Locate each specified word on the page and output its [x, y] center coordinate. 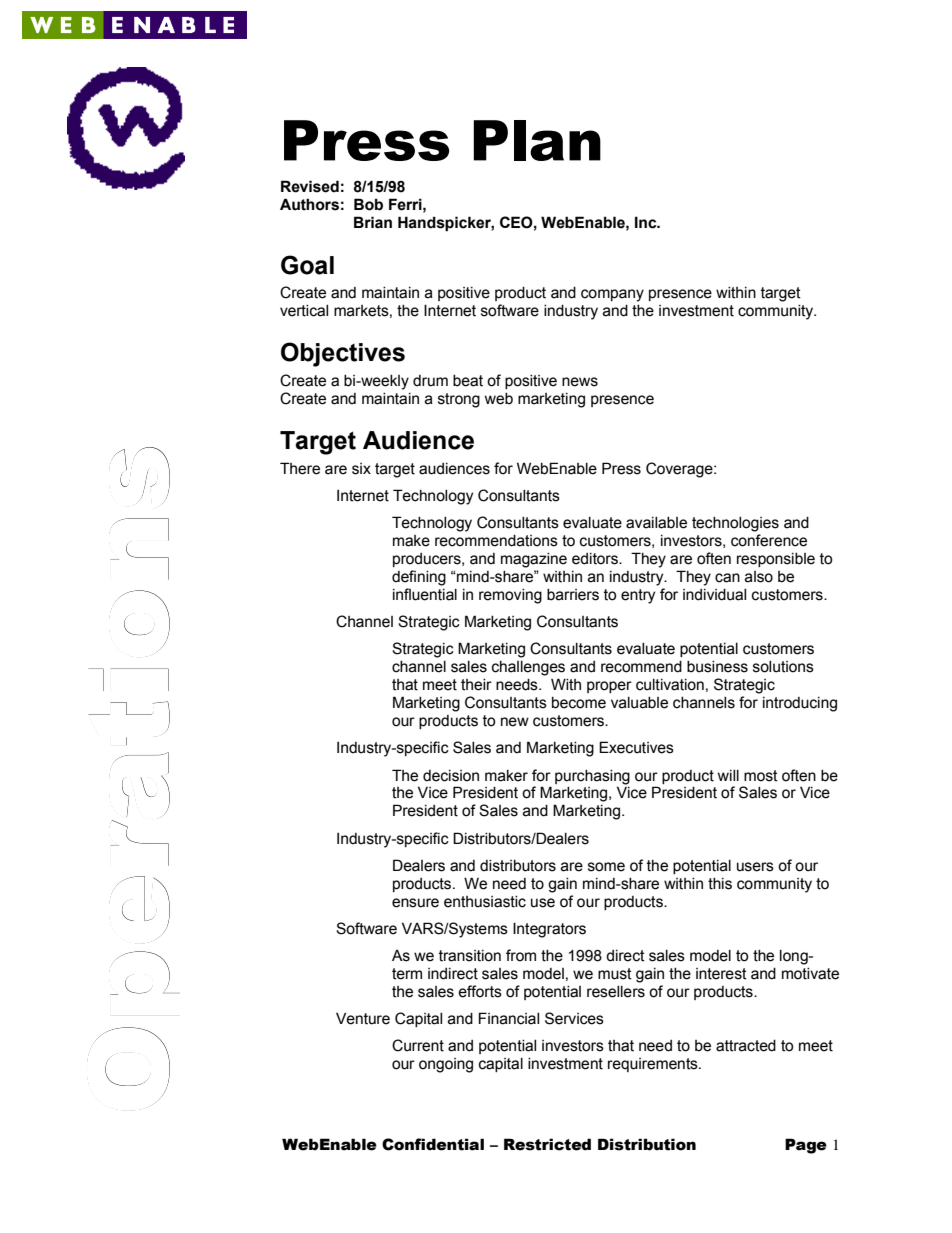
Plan [537, 140]
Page [806, 1146]
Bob [368, 204]
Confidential [433, 1144]
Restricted [547, 1144]
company [612, 295]
